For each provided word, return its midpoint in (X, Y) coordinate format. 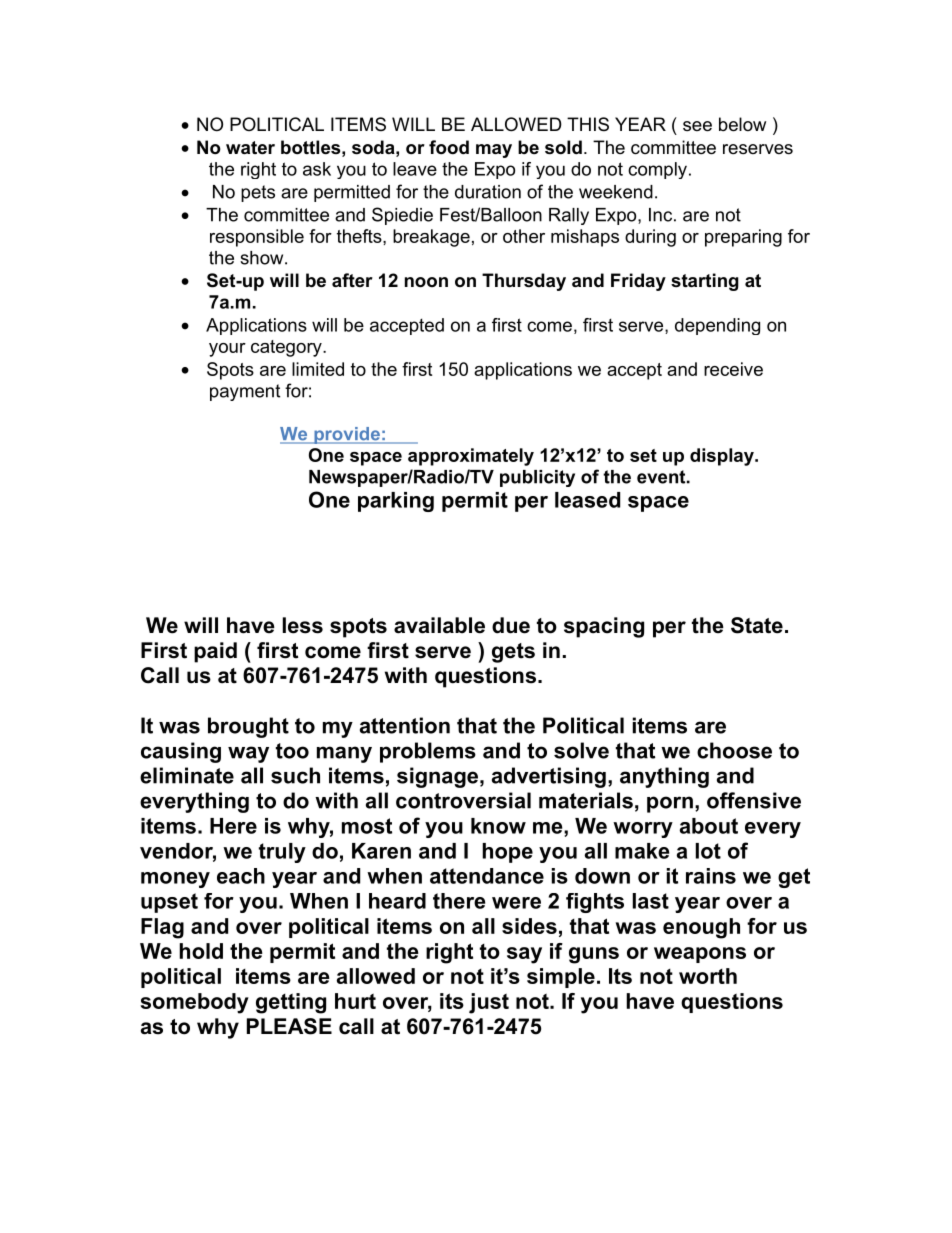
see (697, 126)
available (439, 625)
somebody (194, 1003)
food (449, 147)
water (250, 148)
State (757, 625)
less (303, 625)
